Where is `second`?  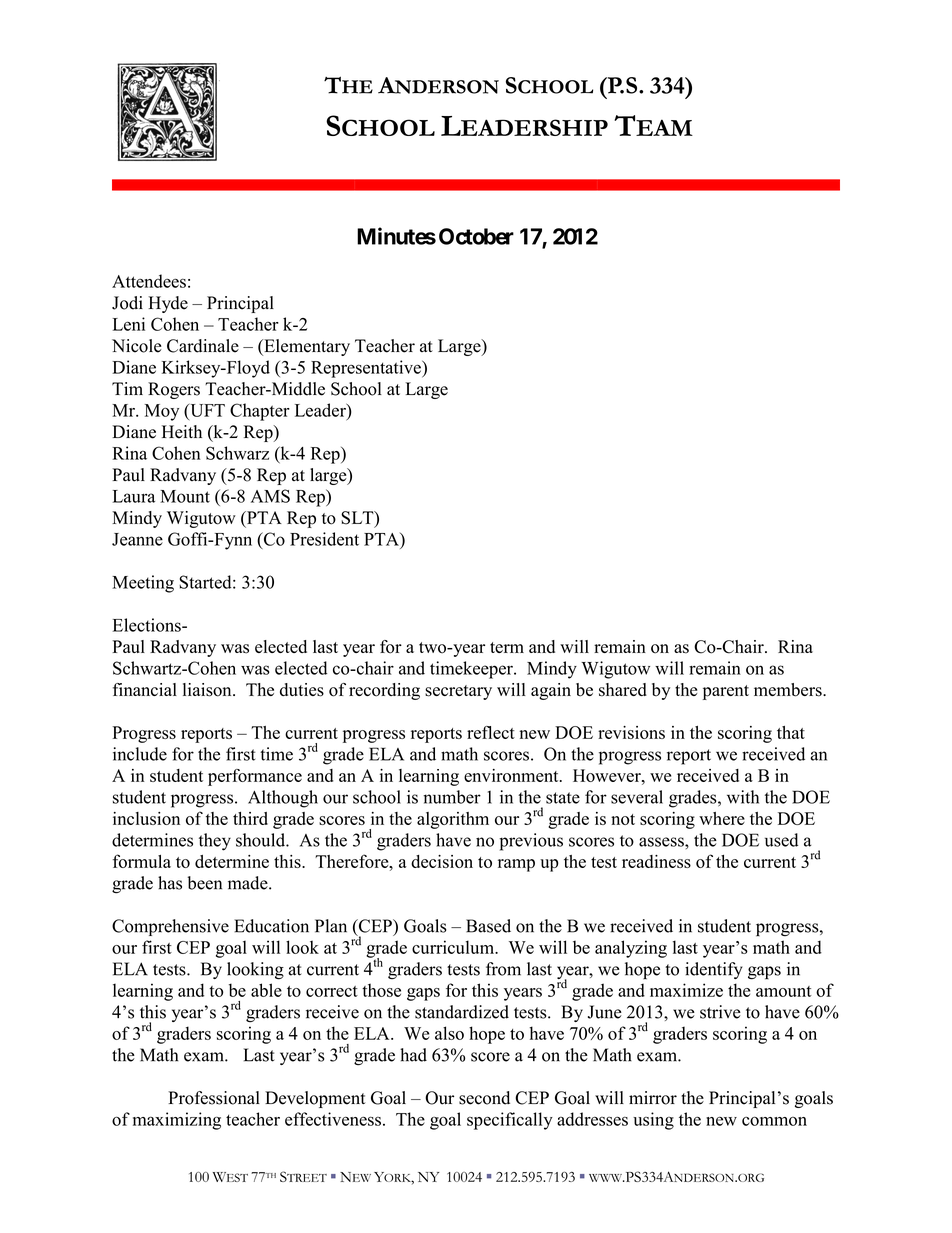
second is located at coordinates (484, 1098).
